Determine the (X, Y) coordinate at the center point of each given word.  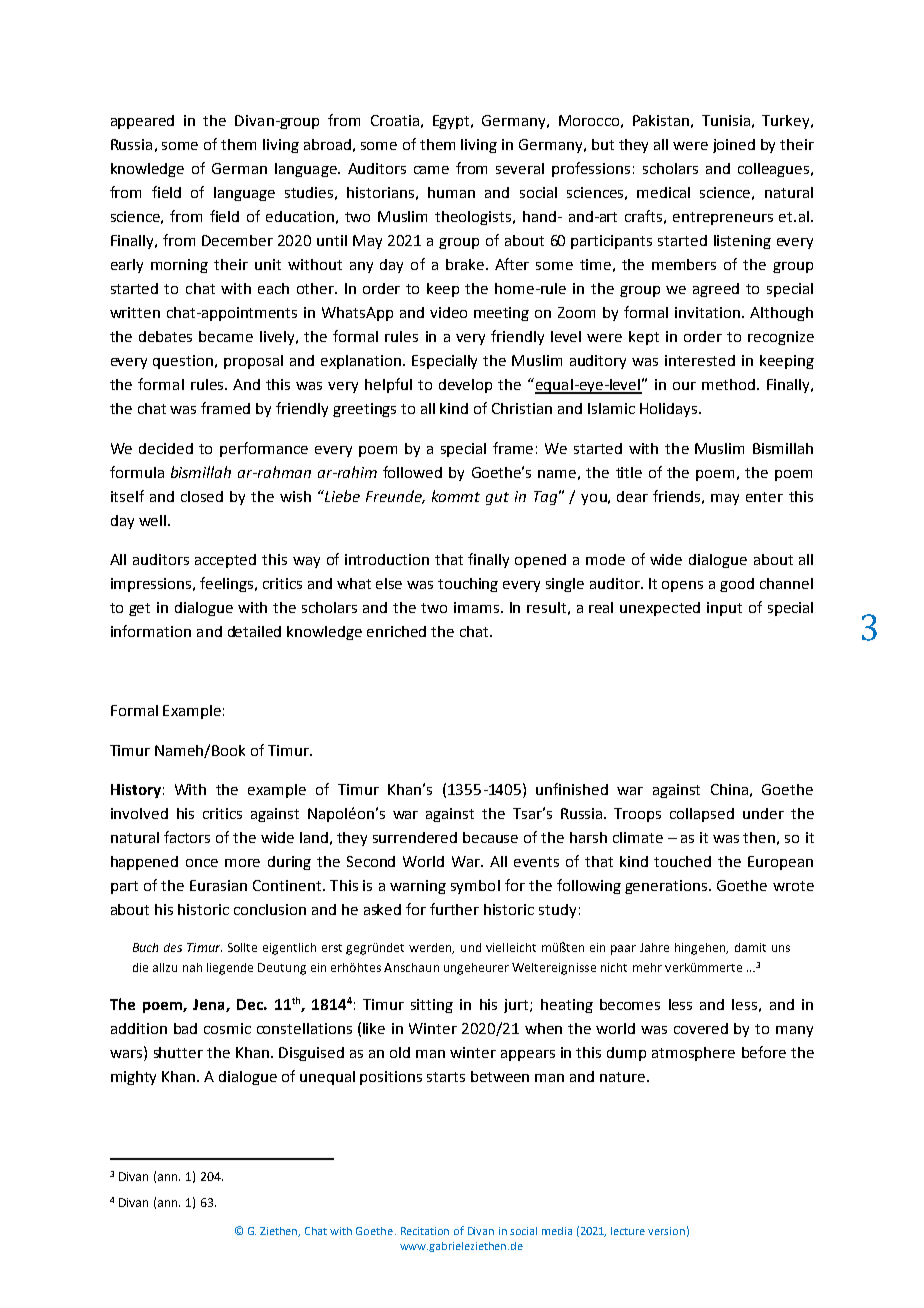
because (490, 837)
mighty (133, 1078)
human (451, 192)
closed (202, 496)
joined (734, 146)
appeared (142, 122)
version (666, 1231)
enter (764, 497)
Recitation (425, 1231)
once (202, 863)
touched (682, 861)
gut (497, 498)
